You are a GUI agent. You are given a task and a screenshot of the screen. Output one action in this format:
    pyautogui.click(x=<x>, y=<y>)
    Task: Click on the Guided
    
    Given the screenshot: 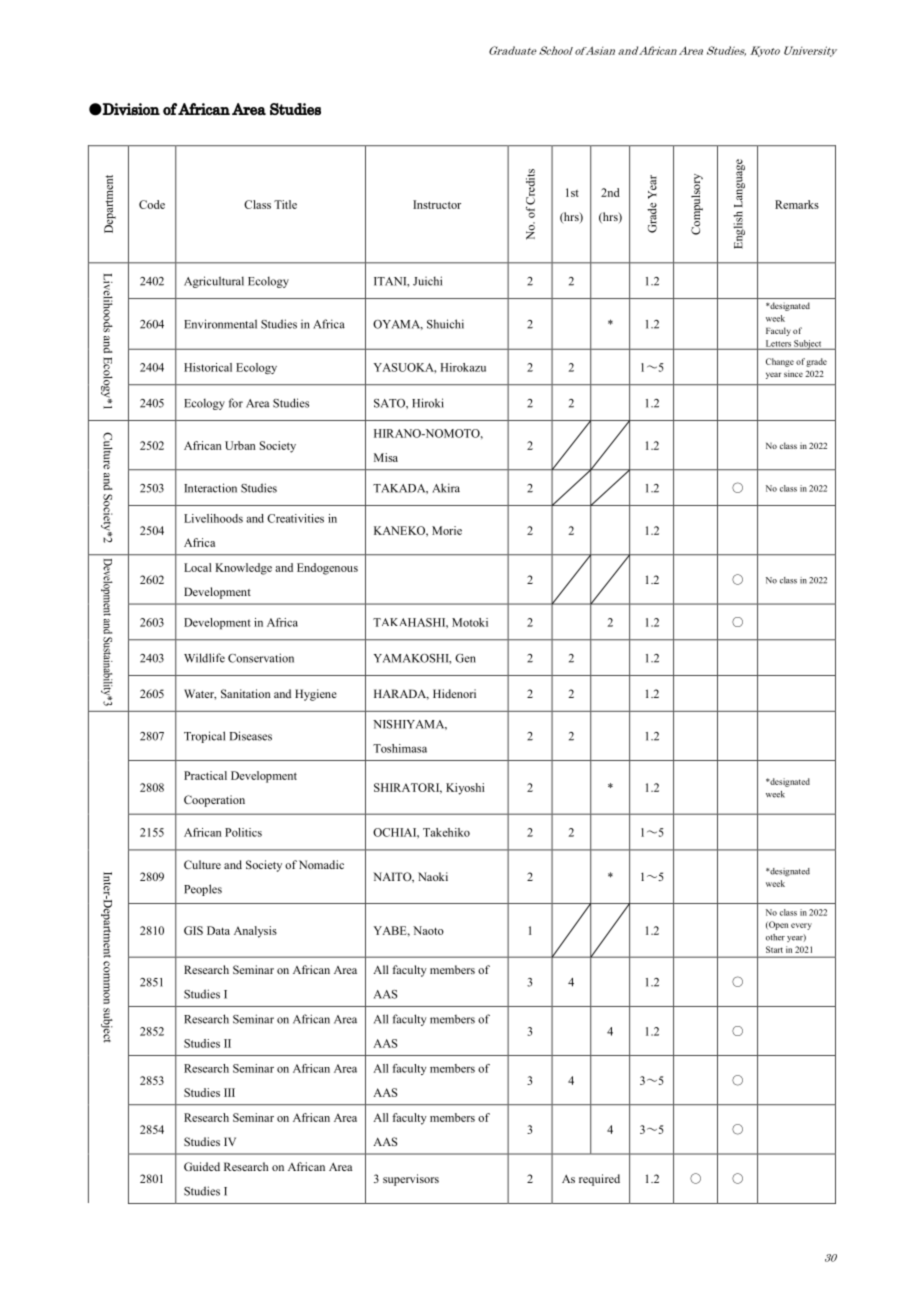 What is the action you would take?
    pyautogui.click(x=202, y=1166)
